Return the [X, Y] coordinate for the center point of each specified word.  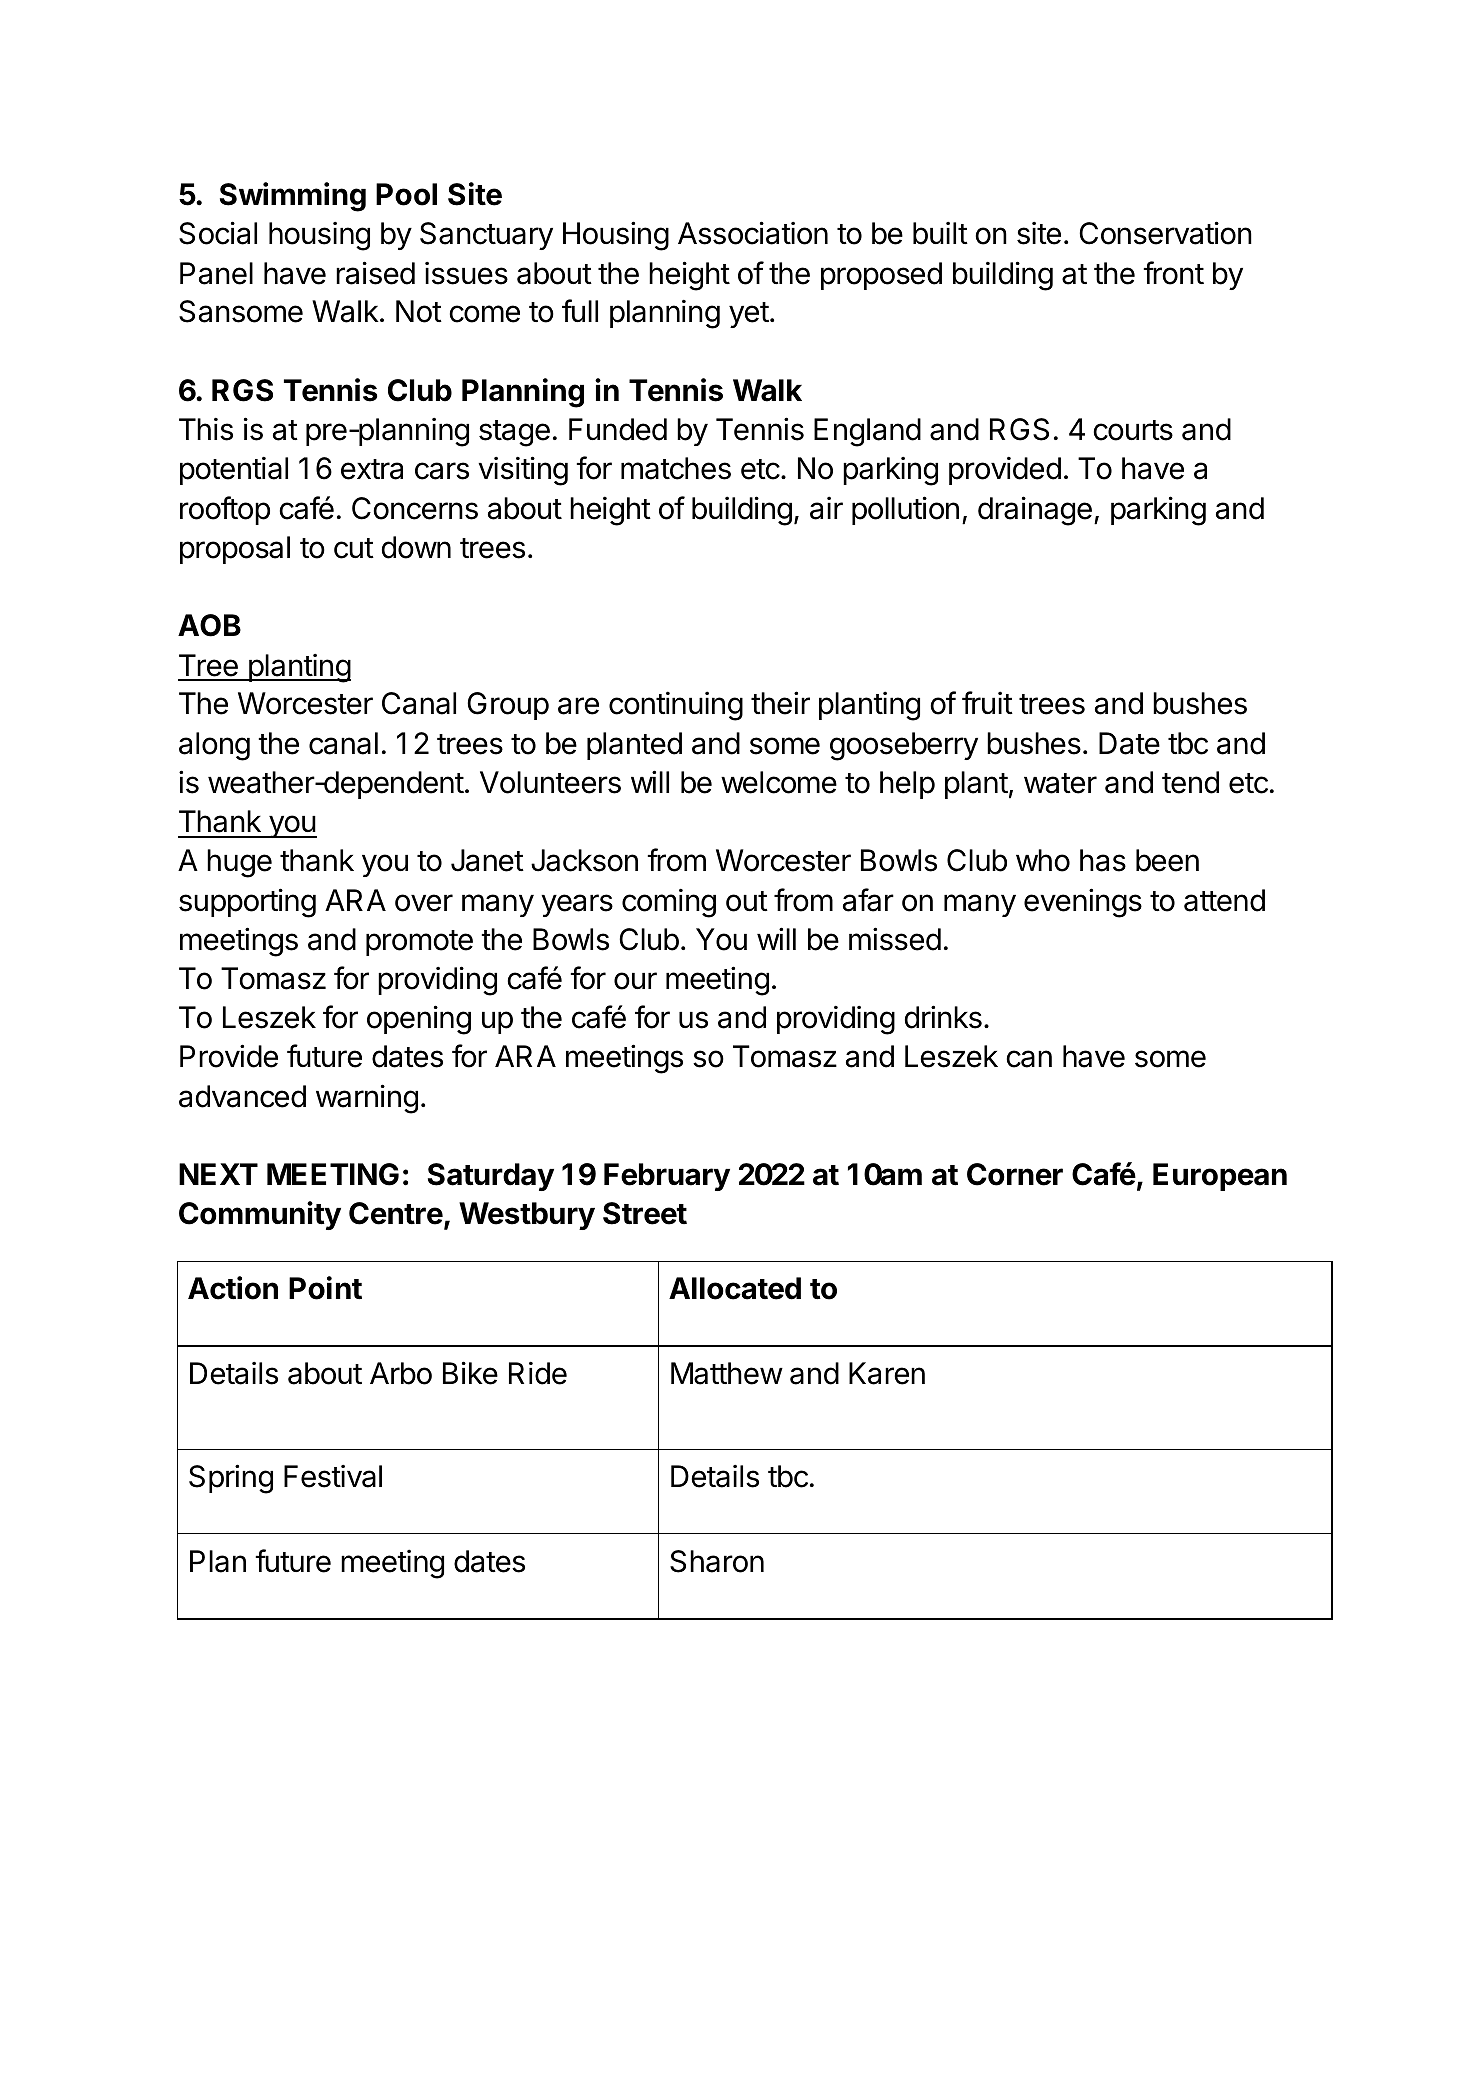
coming [669, 903]
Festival [333, 1476]
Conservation [1165, 233]
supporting [247, 903]
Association [753, 233]
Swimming [293, 197]
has [1103, 860]
